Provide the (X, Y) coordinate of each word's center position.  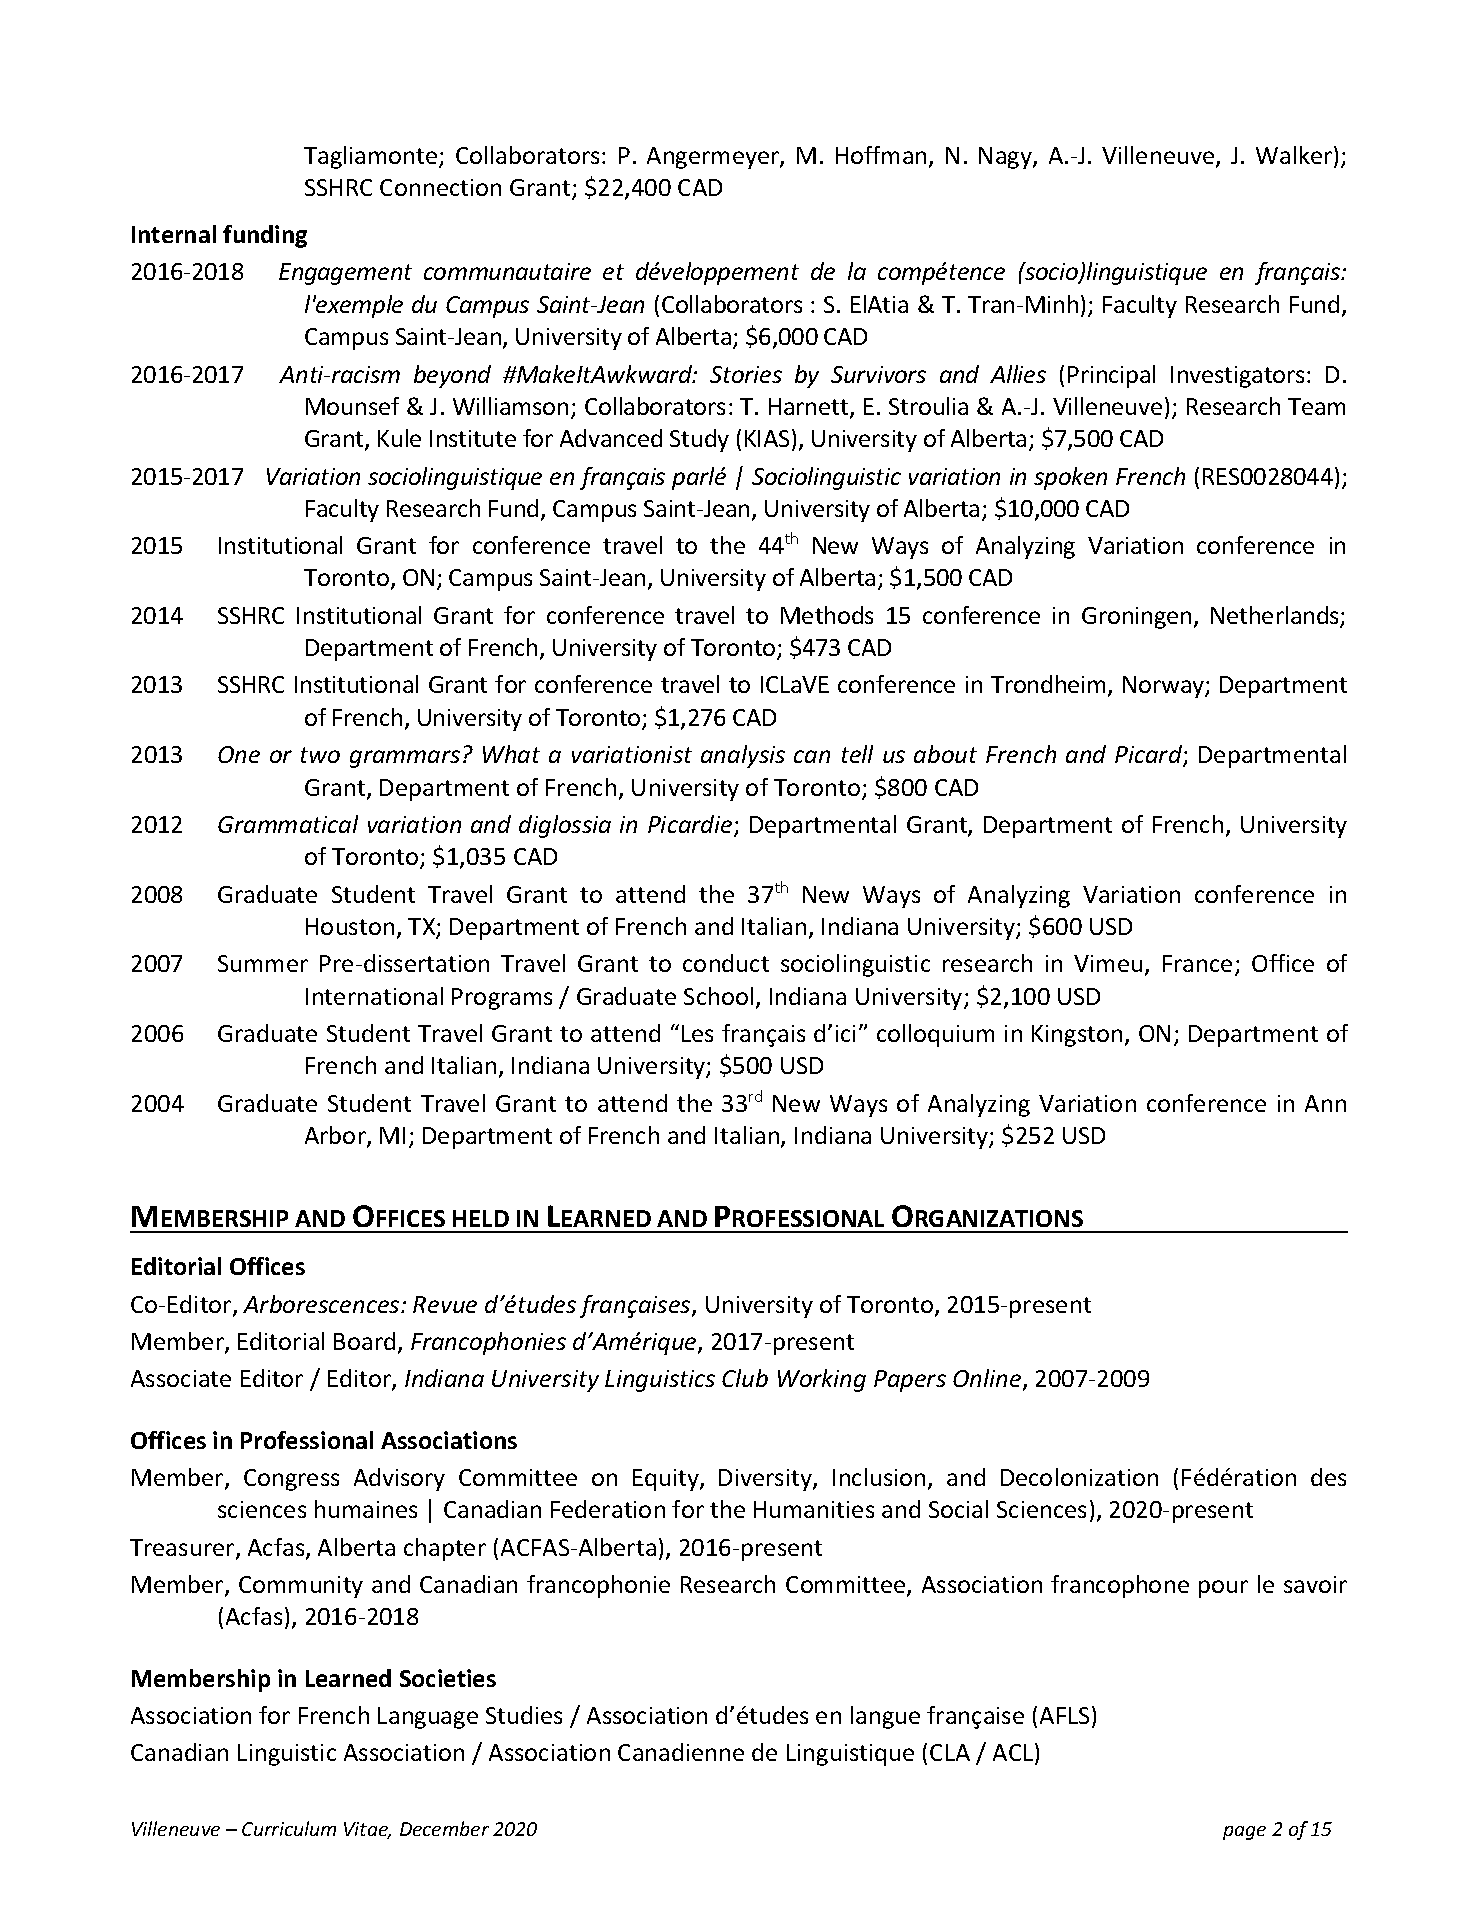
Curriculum (289, 1828)
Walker (1295, 156)
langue (885, 1717)
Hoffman (881, 155)
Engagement (345, 274)
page (1244, 1833)
